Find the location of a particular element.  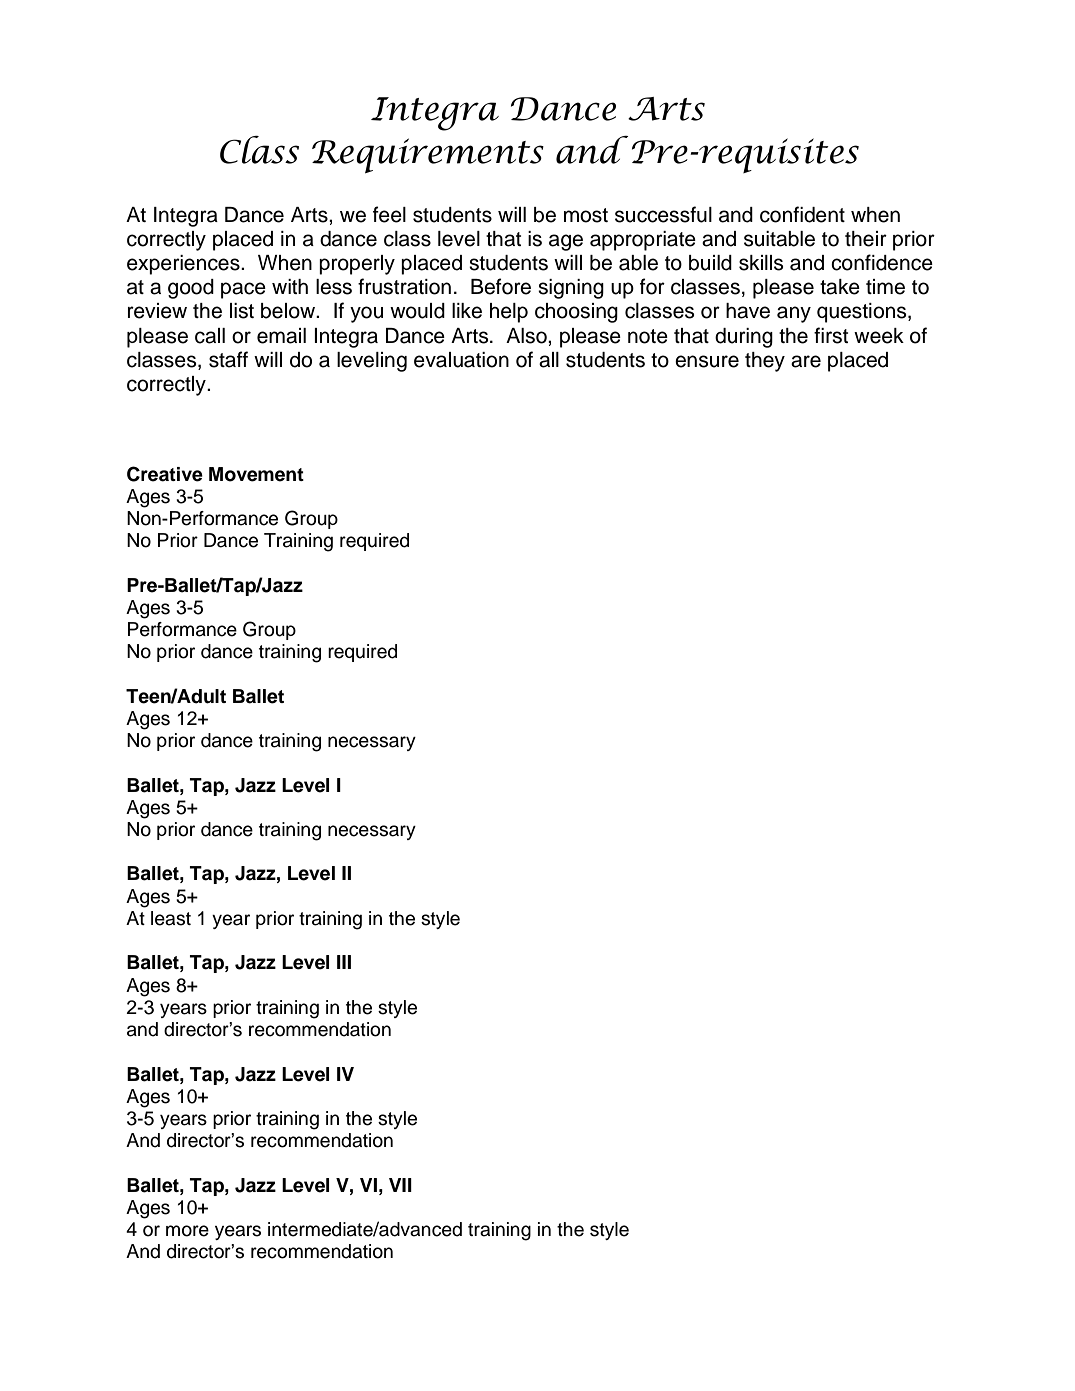

are is located at coordinates (806, 361).
